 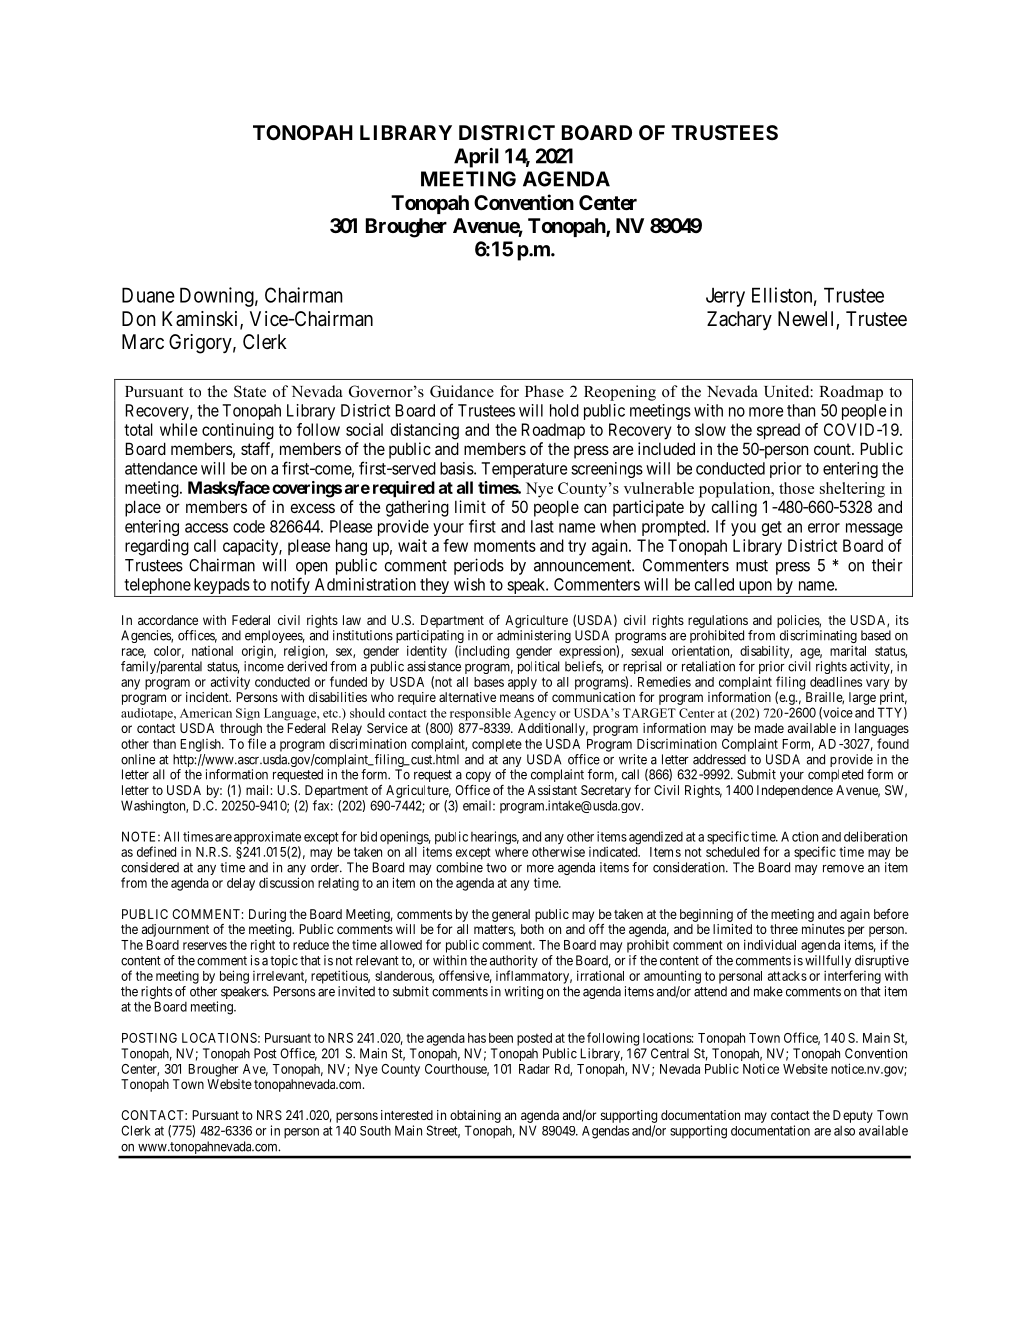 What do you see at coordinates (496, 868) in the image?
I see `two` at bounding box center [496, 868].
